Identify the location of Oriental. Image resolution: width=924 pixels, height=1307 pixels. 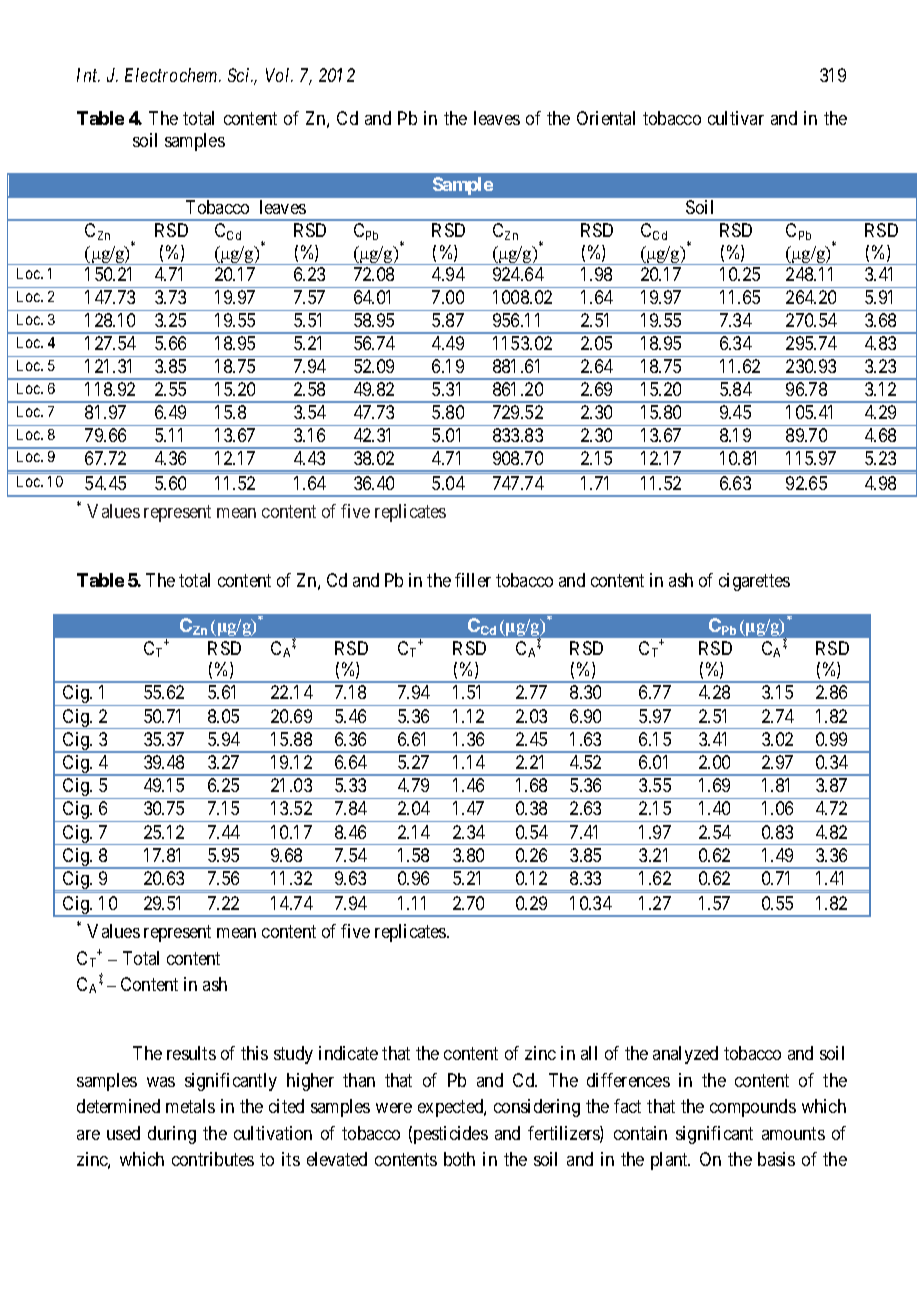
(606, 118).
